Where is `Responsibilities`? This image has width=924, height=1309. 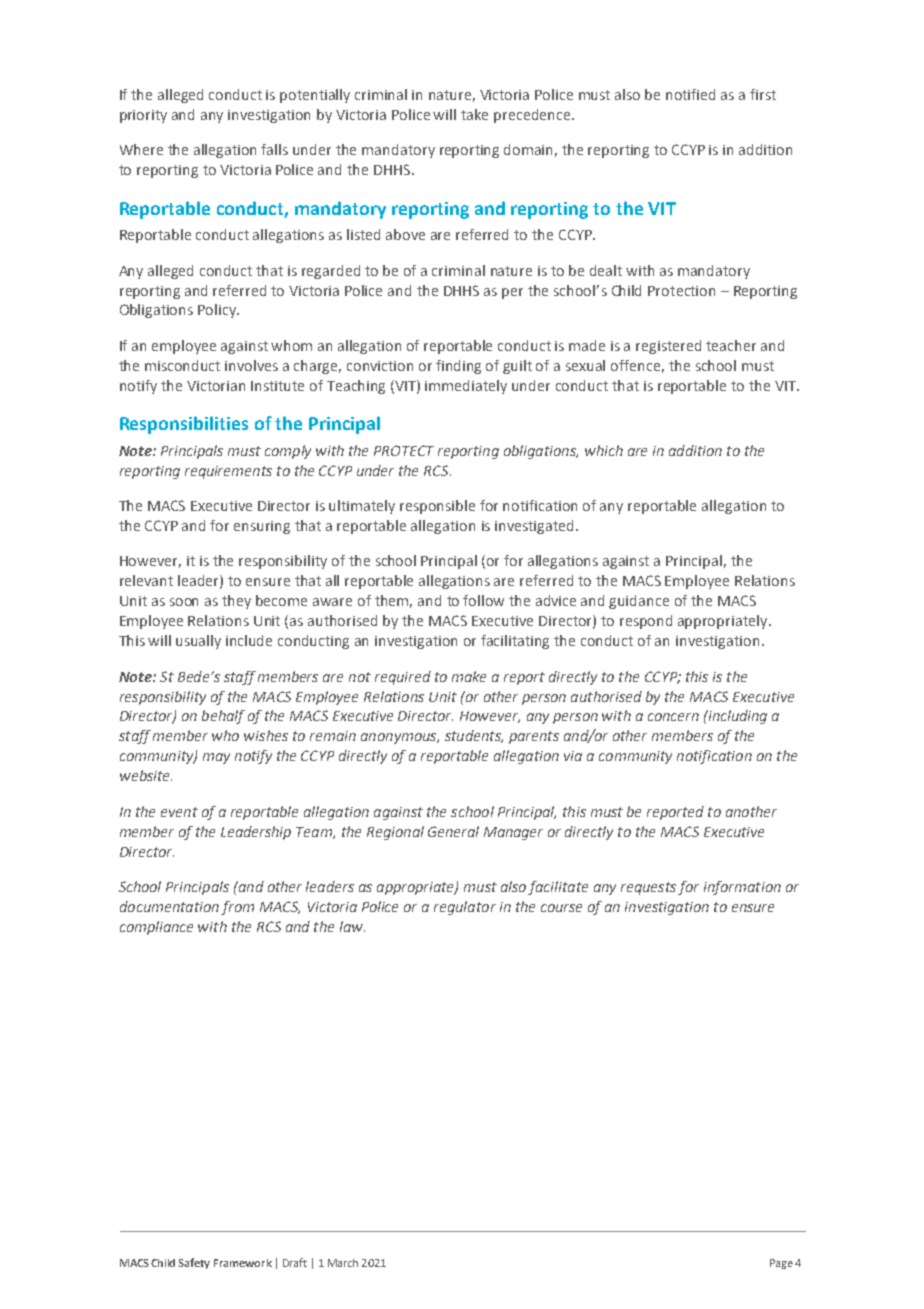 Responsibilities is located at coordinates (184, 425).
